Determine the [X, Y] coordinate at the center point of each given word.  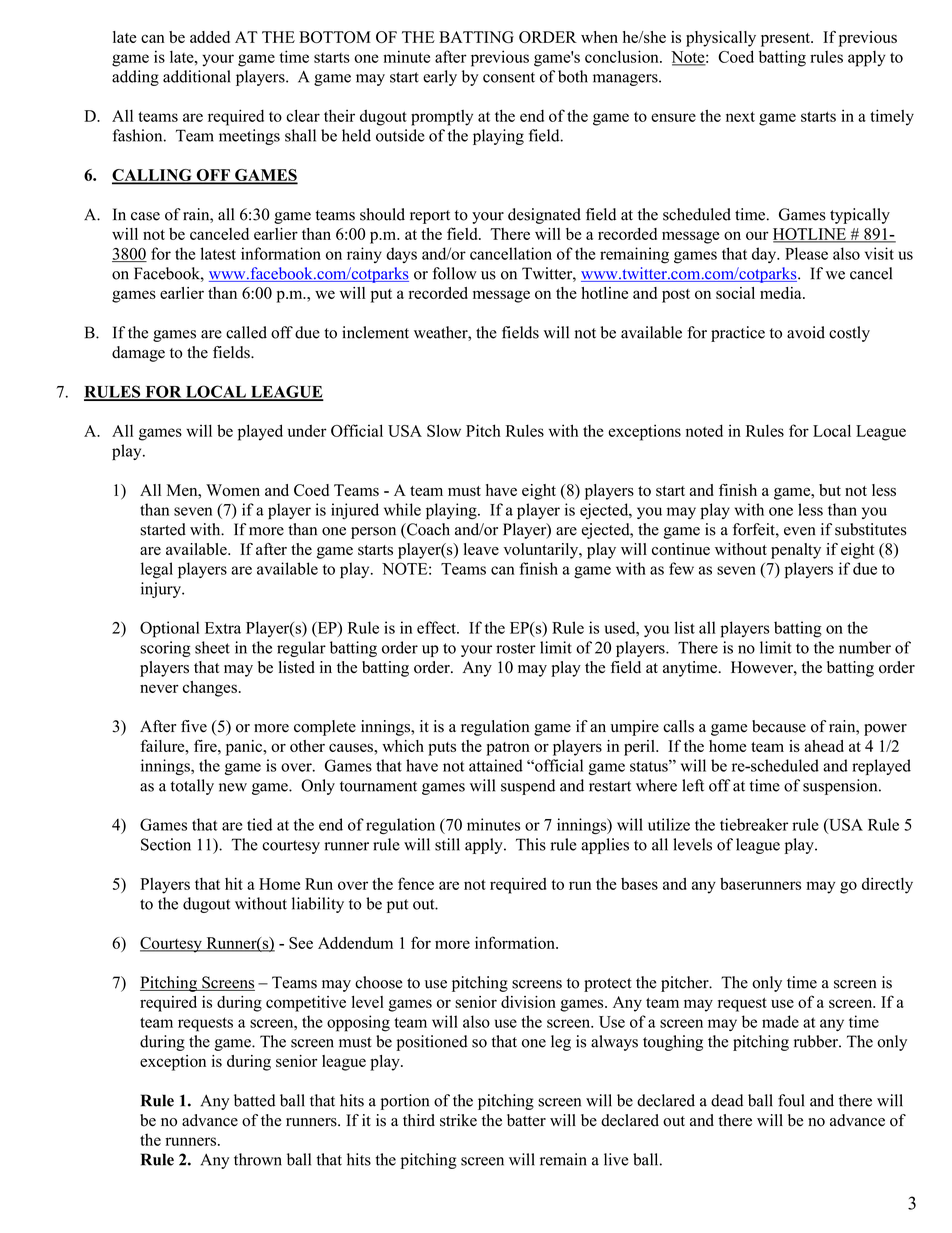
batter [526, 1120]
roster [516, 648]
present [786, 40]
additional [196, 76]
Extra [223, 628]
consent [509, 77]
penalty [796, 551]
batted [255, 1100]
